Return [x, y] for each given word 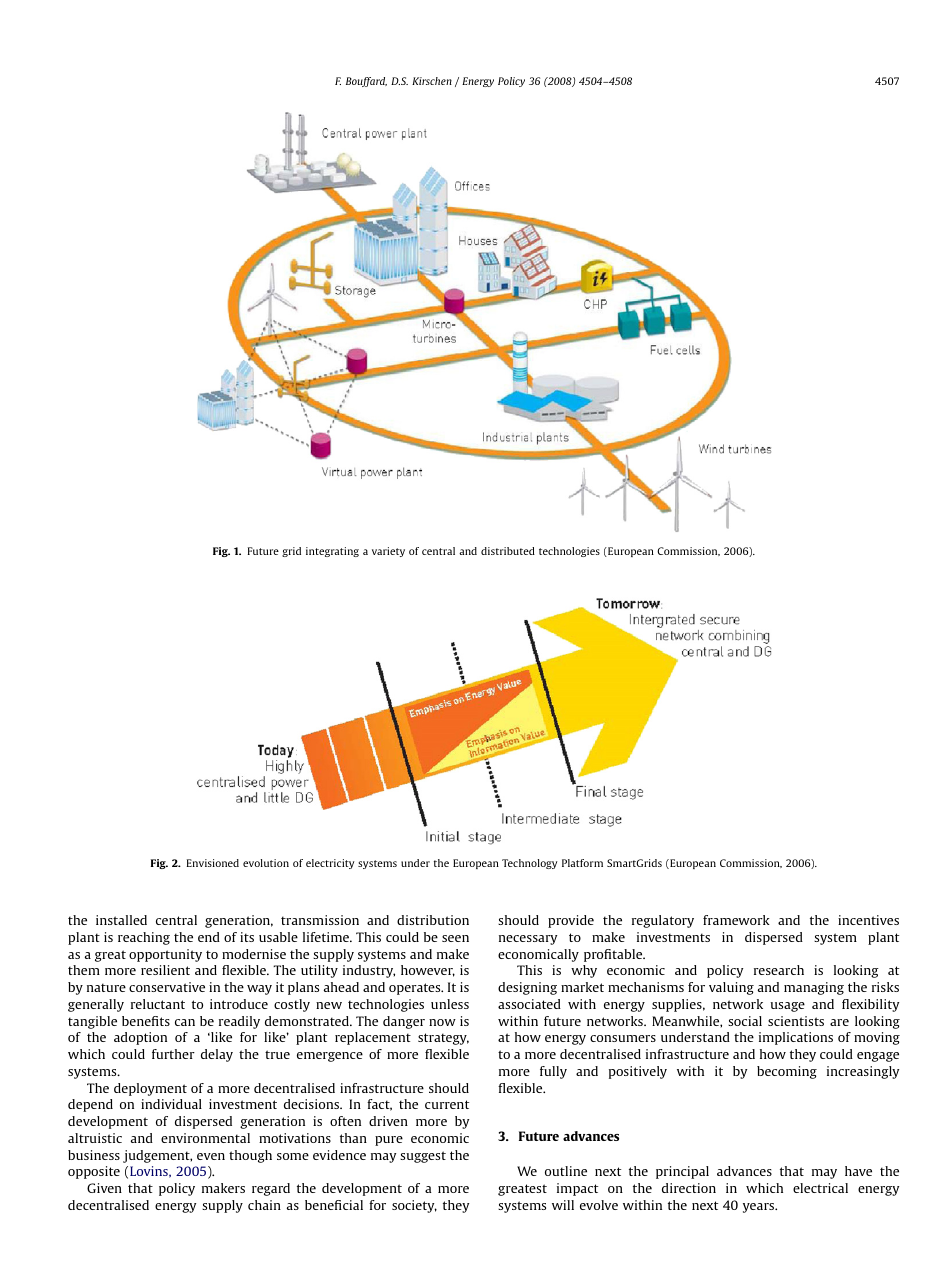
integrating [332, 552]
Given [104, 1188]
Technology [529, 864]
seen [455, 938]
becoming [787, 1072]
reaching [144, 938]
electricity [330, 864]
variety [388, 552]
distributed [508, 551]
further [173, 1054]
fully [553, 1072]
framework [736, 920]
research [779, 970]
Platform [582, 863]
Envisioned [213, 863]
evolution [266, 863]
